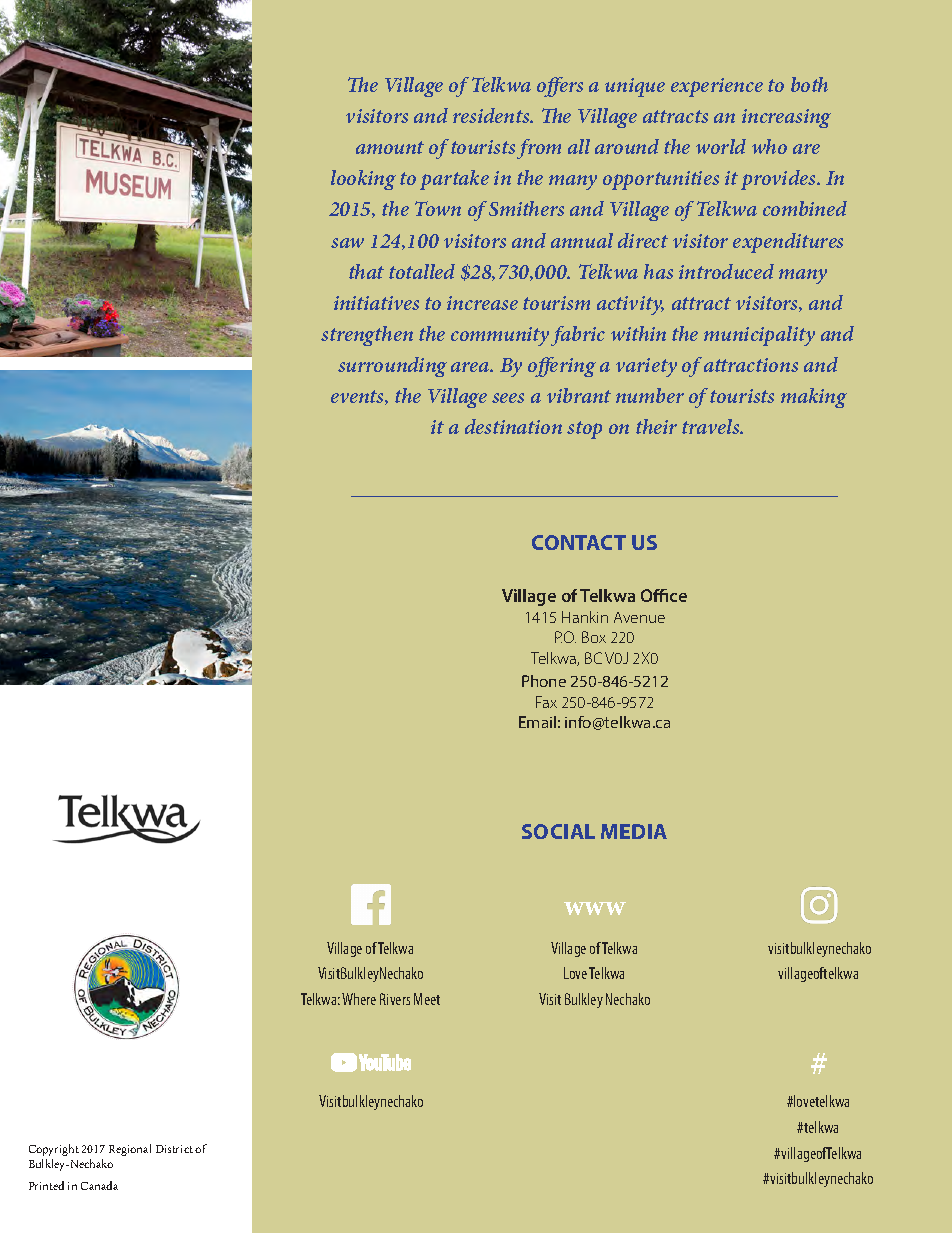  I want to click on Regional, so click(130, 1150).
